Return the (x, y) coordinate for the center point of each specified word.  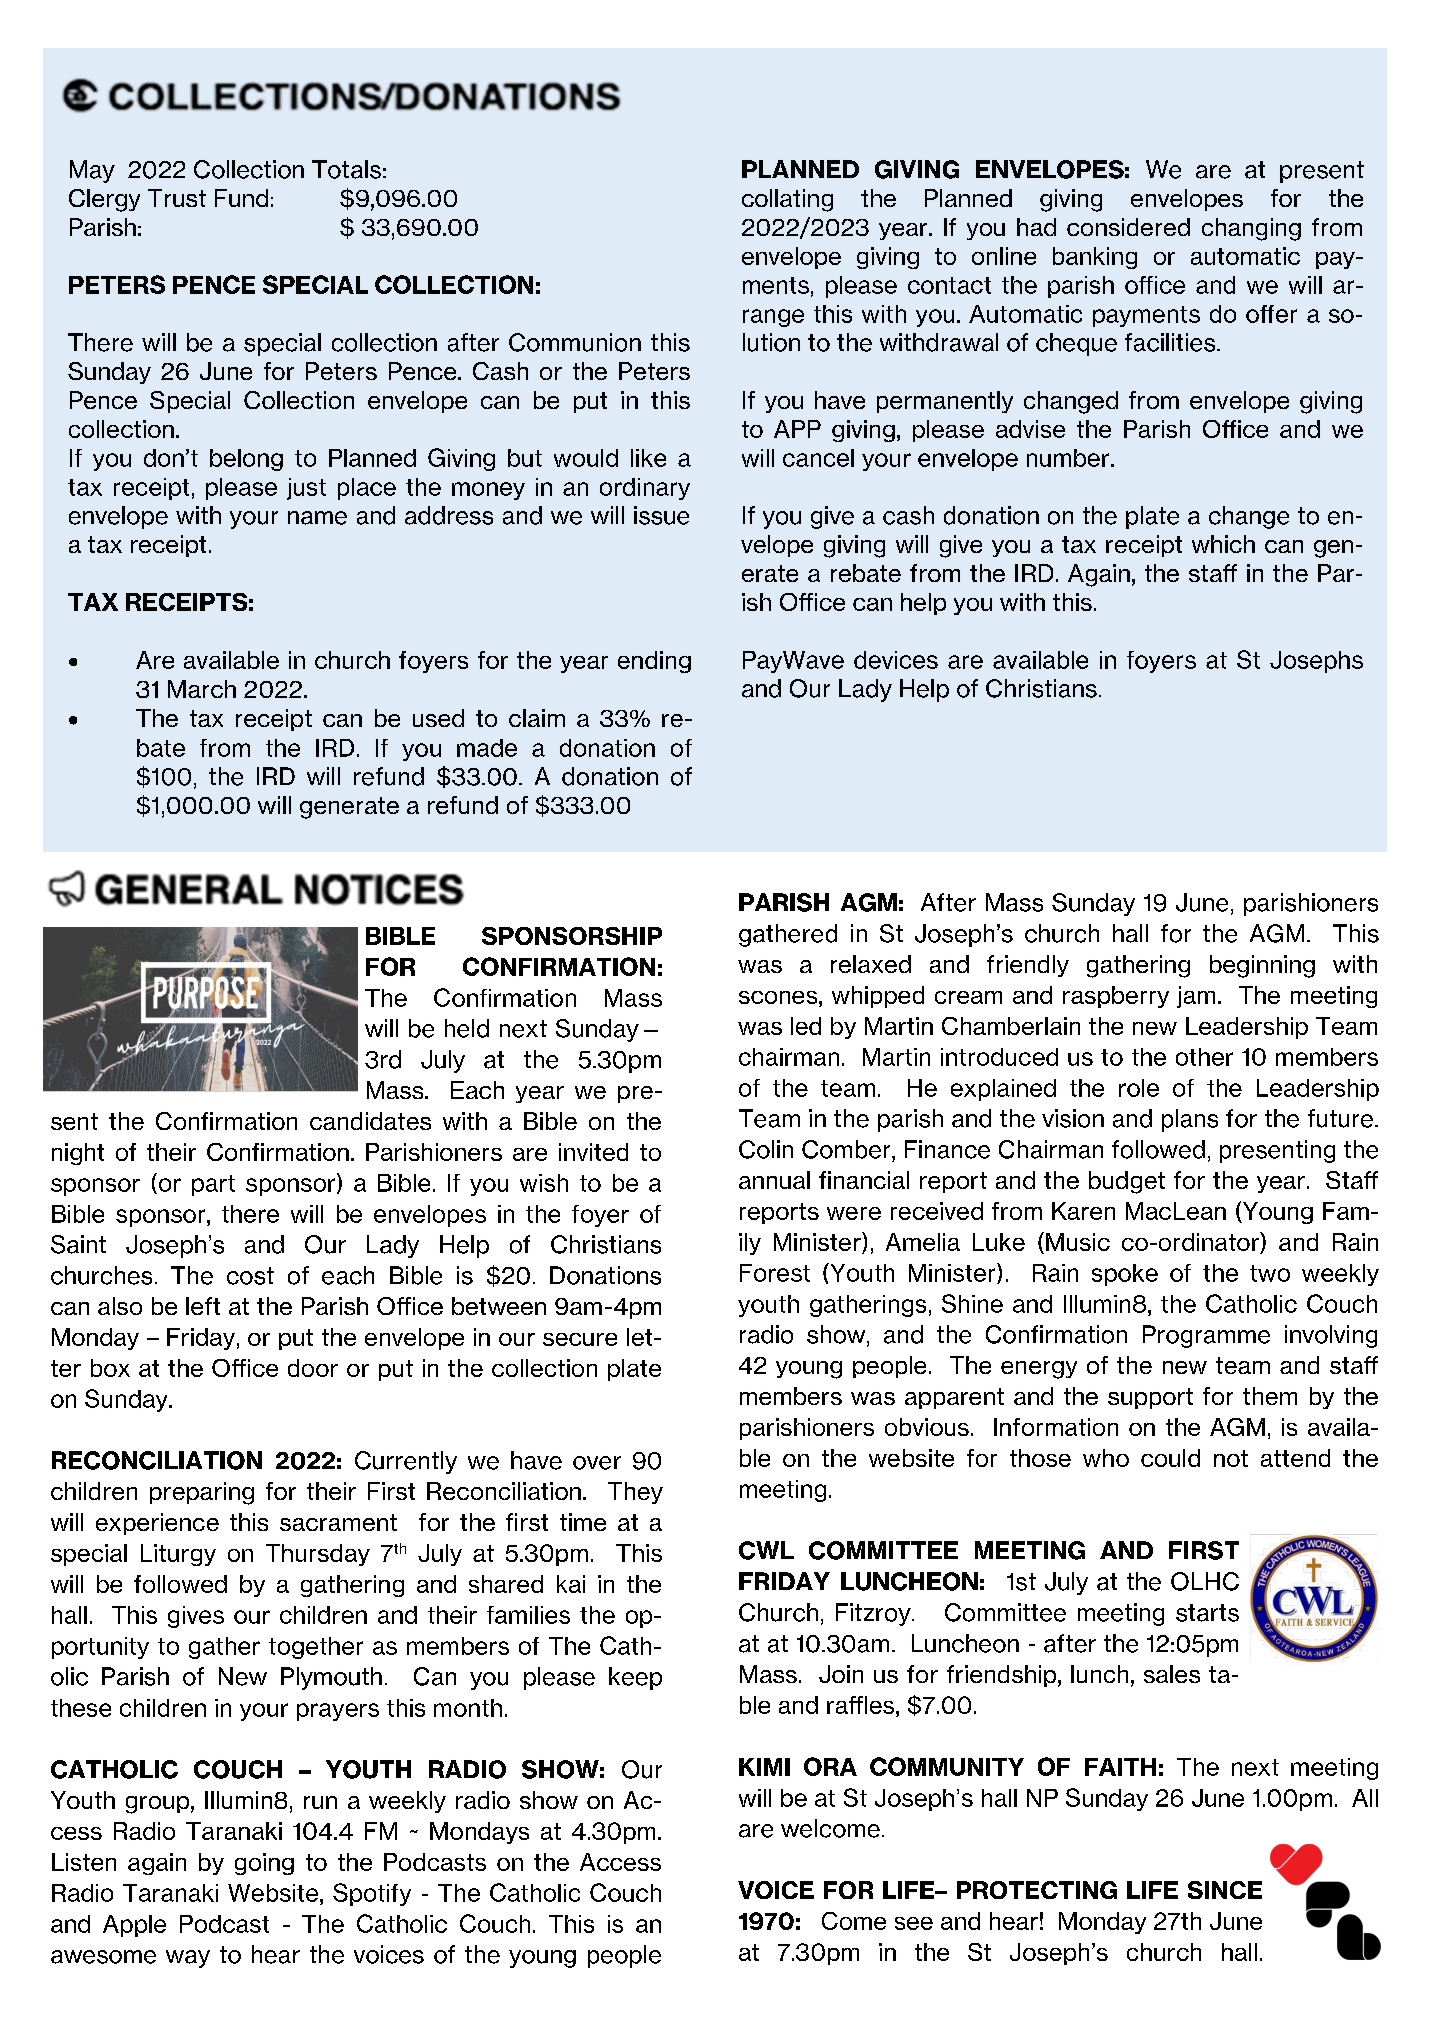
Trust (177, 198)
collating (787, 200)
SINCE (1225, 1890)
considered (1128, 227)
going (264, 1864)
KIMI (764, 1767)
